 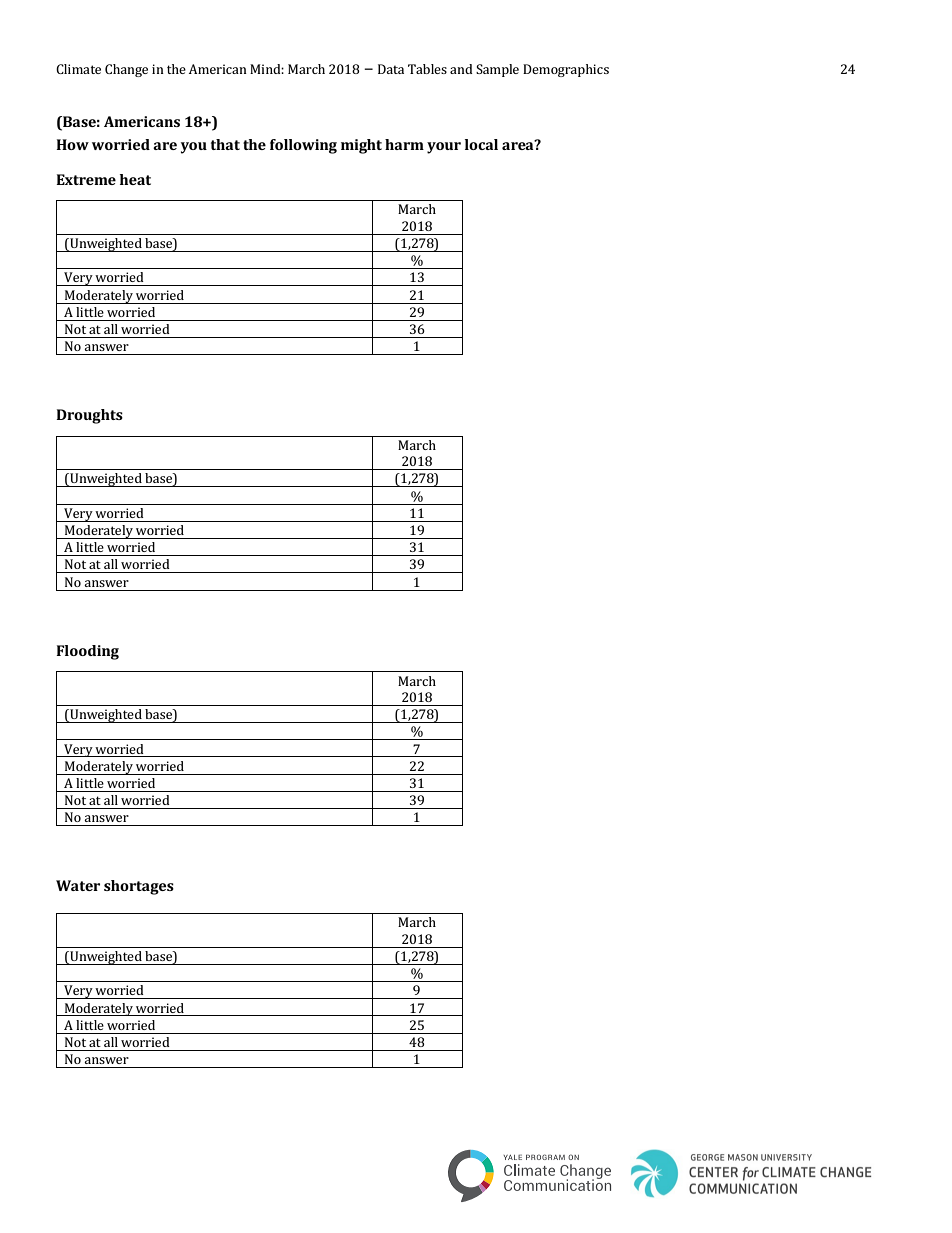 What do you see at coordinates (404, 144) in the screenshot?
I see `harm` at bounding box center [404, 144].
